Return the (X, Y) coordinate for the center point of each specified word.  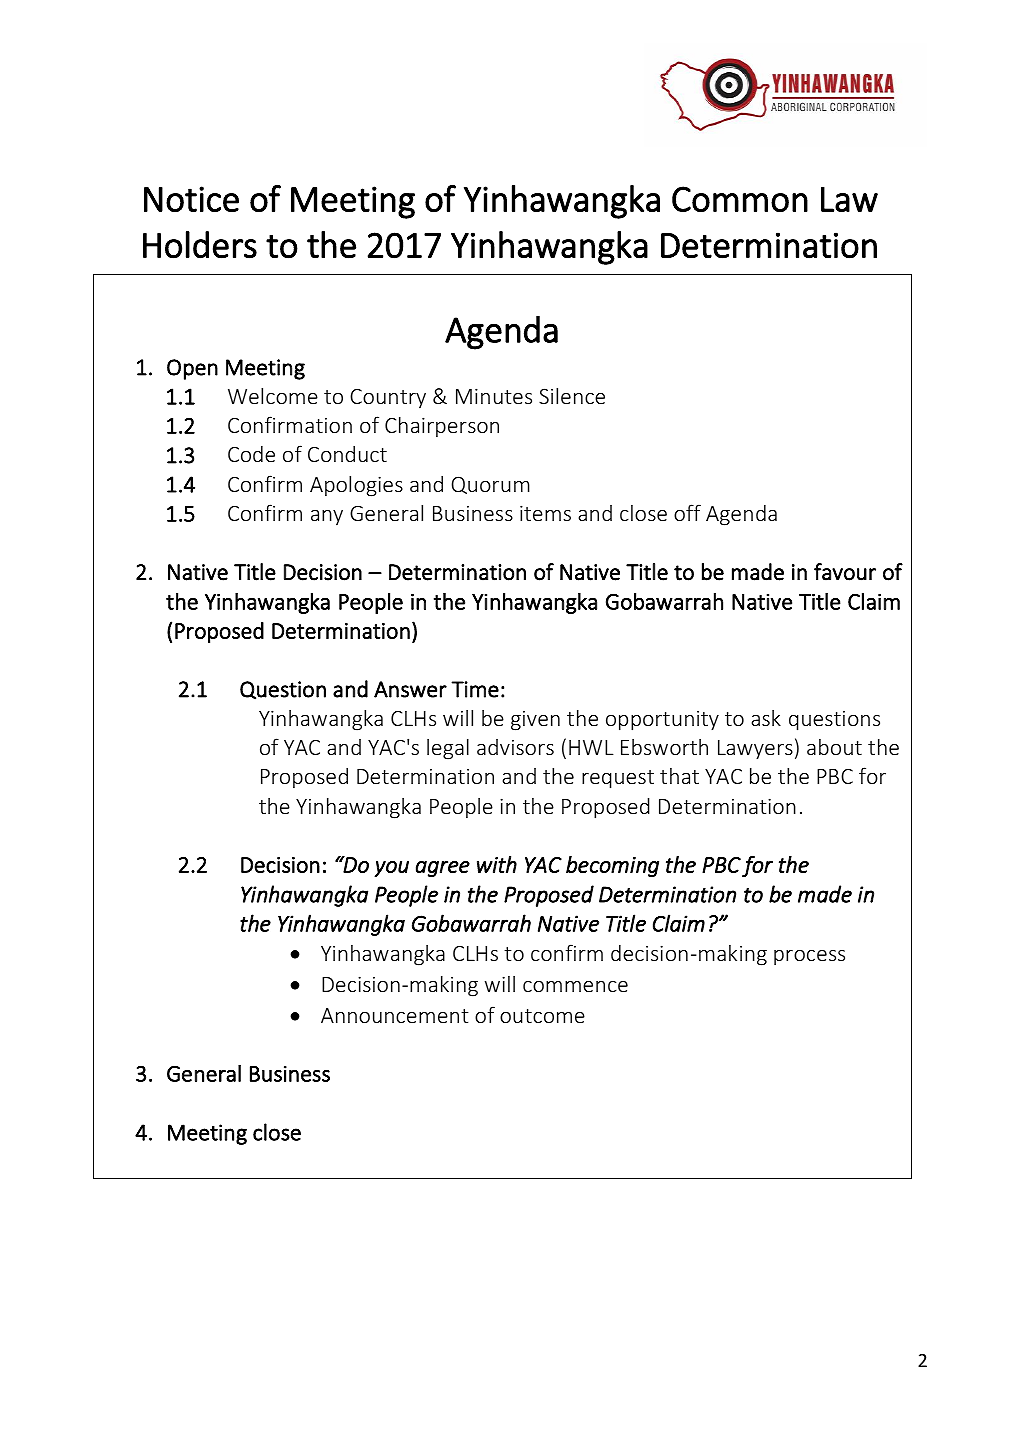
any (327, 518)
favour (845, 572)
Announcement (395, 1015)
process (809, 957)
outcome (542, 1016)
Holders (200, 245)
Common (740, 199)
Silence (572, 395)
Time (475, 689)
